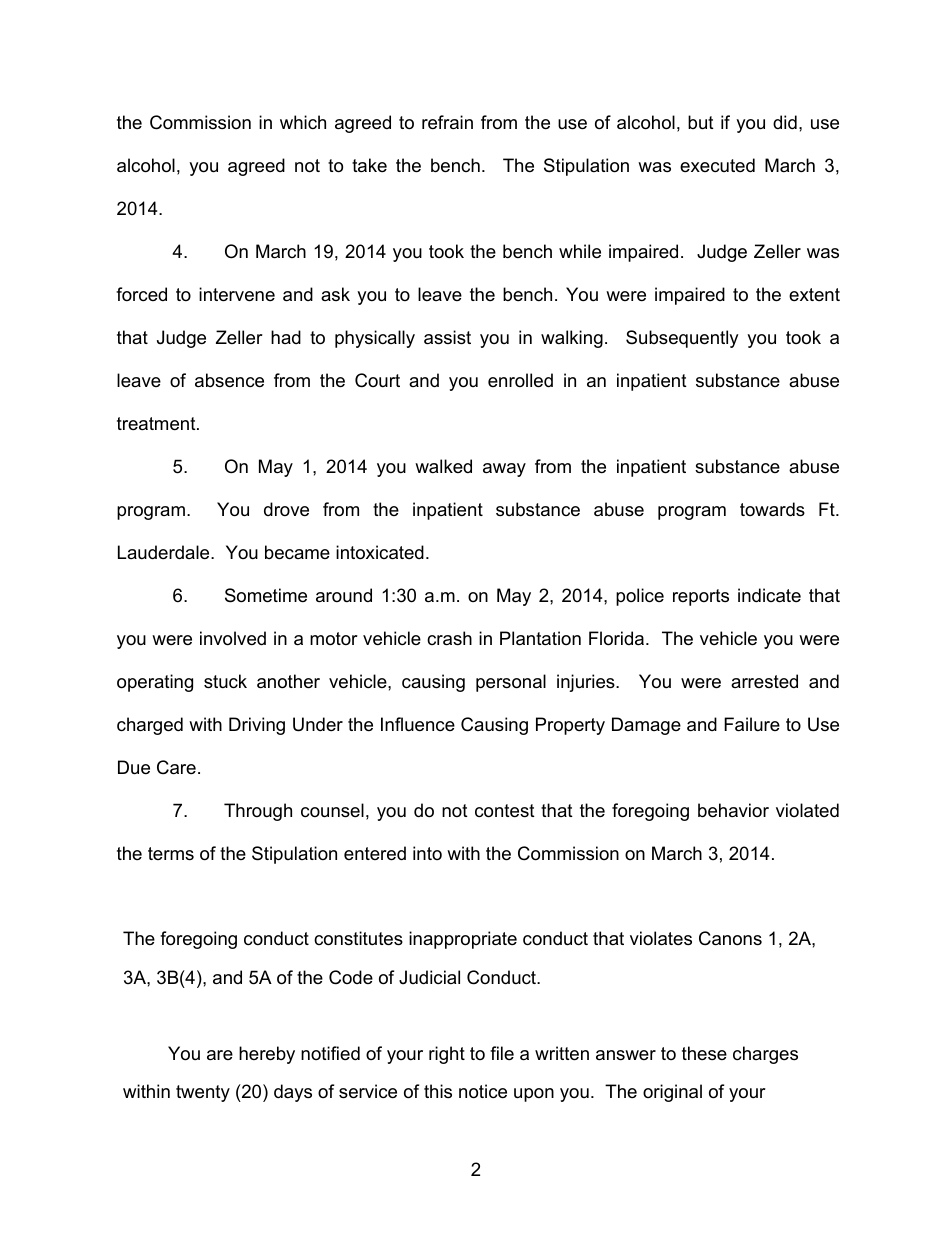 This screenshot has width=952, height=1233. What do you see at coordinates (447, 1055) in the screenshot?
I see `right` at bounding box center [447, 1055].
